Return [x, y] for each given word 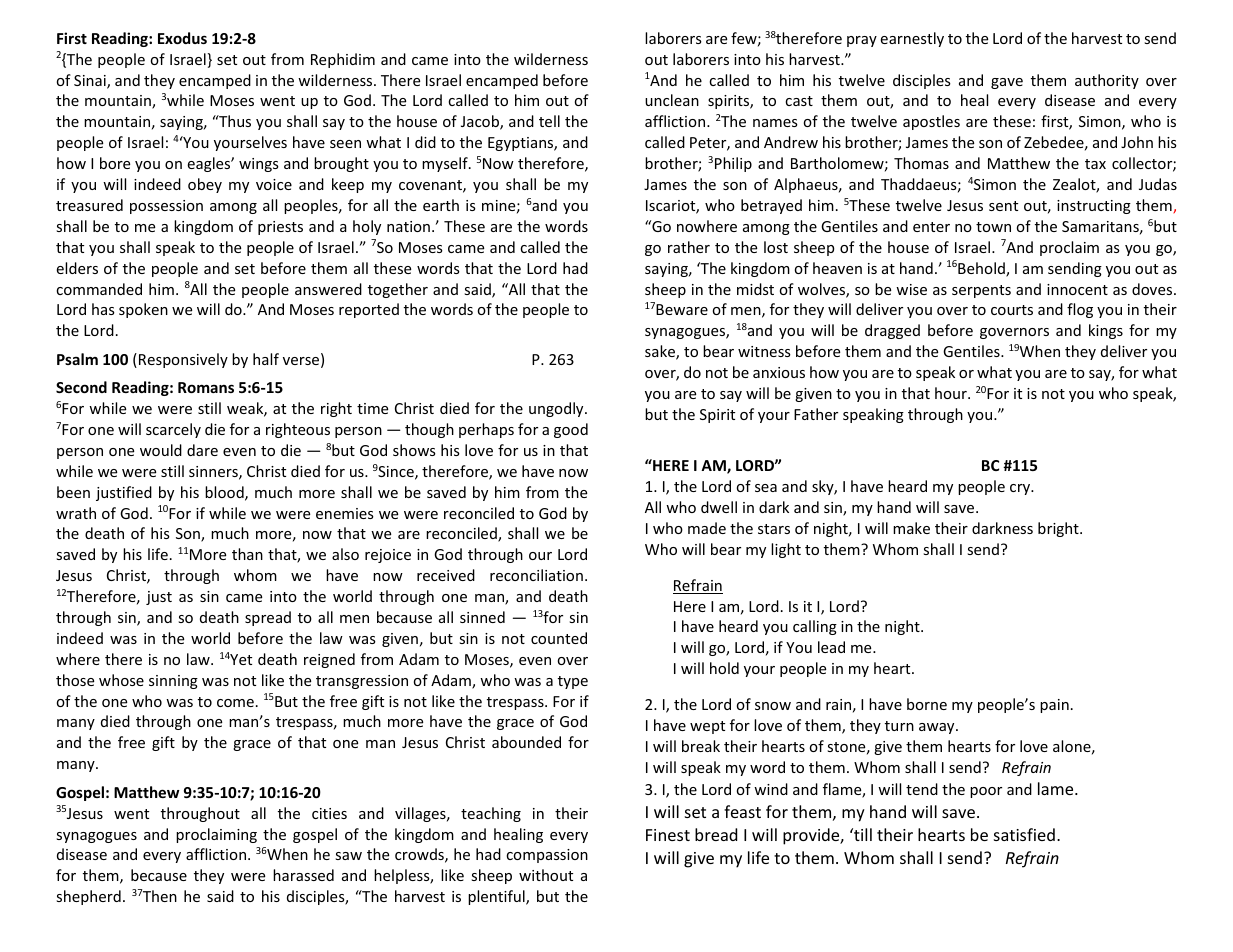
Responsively [183, 360]
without [546, 875]
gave [1007, 83]
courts [1012, 310]
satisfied [1024, 834]
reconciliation [536, 575]
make [911, 528]
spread [268, 618]
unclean [672, 100]
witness [764, 351]
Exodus [182, 38]
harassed [303, 875]
